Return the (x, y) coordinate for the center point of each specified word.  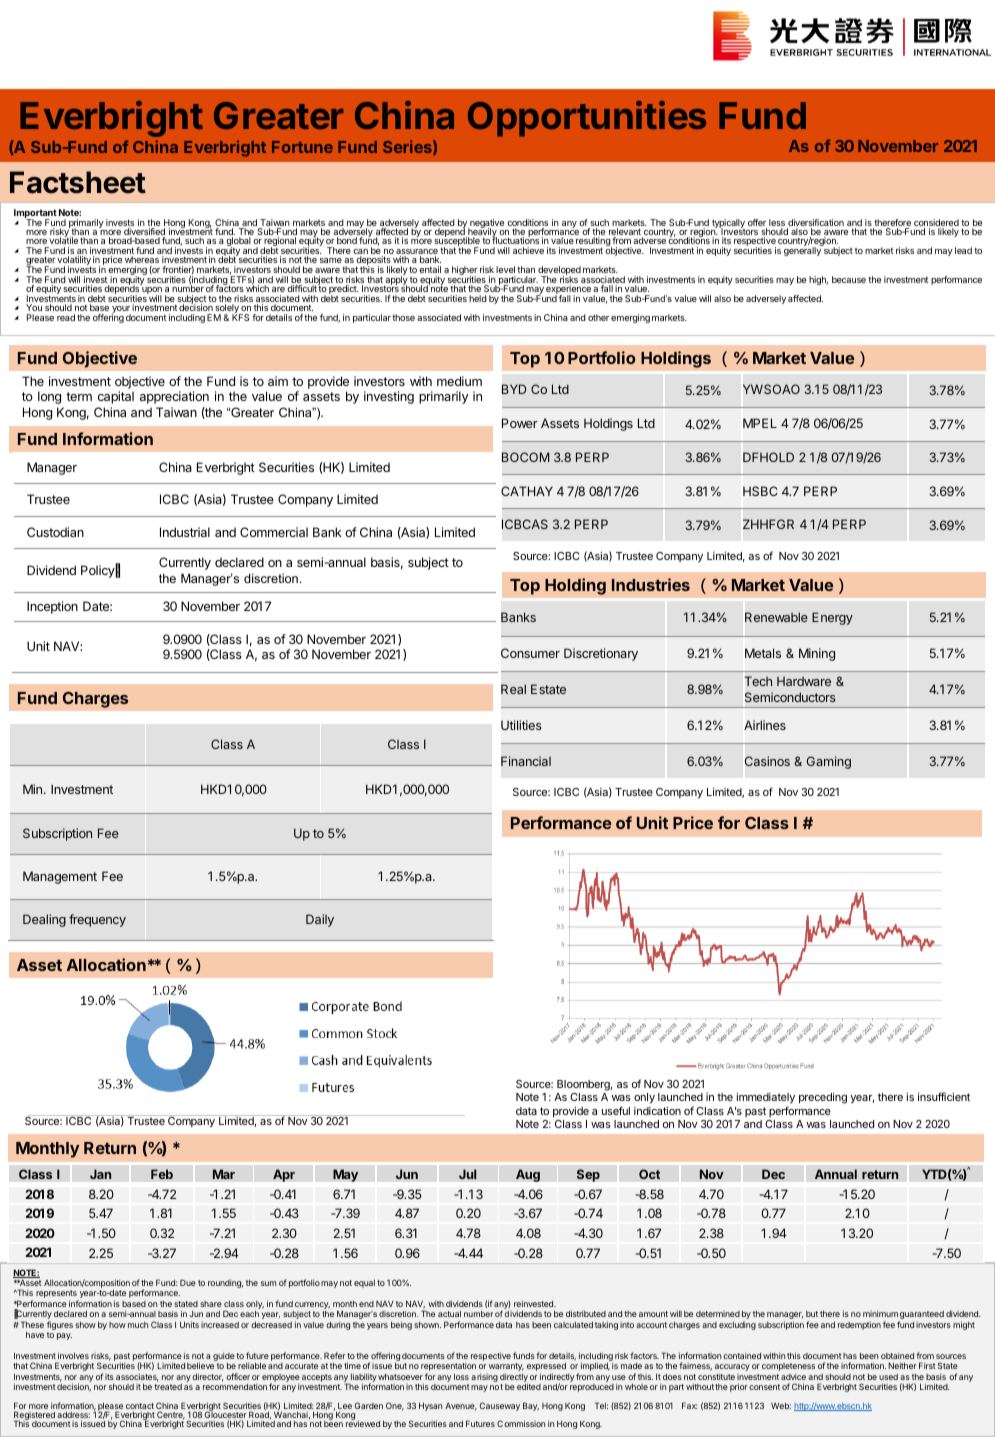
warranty (506, 1368)
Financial (526, 761)
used (888, 1377)
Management (60, 877)
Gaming (829, 762)
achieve (528, 250)
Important (35, 215)
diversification (815, 224)
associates (137, 1377)
